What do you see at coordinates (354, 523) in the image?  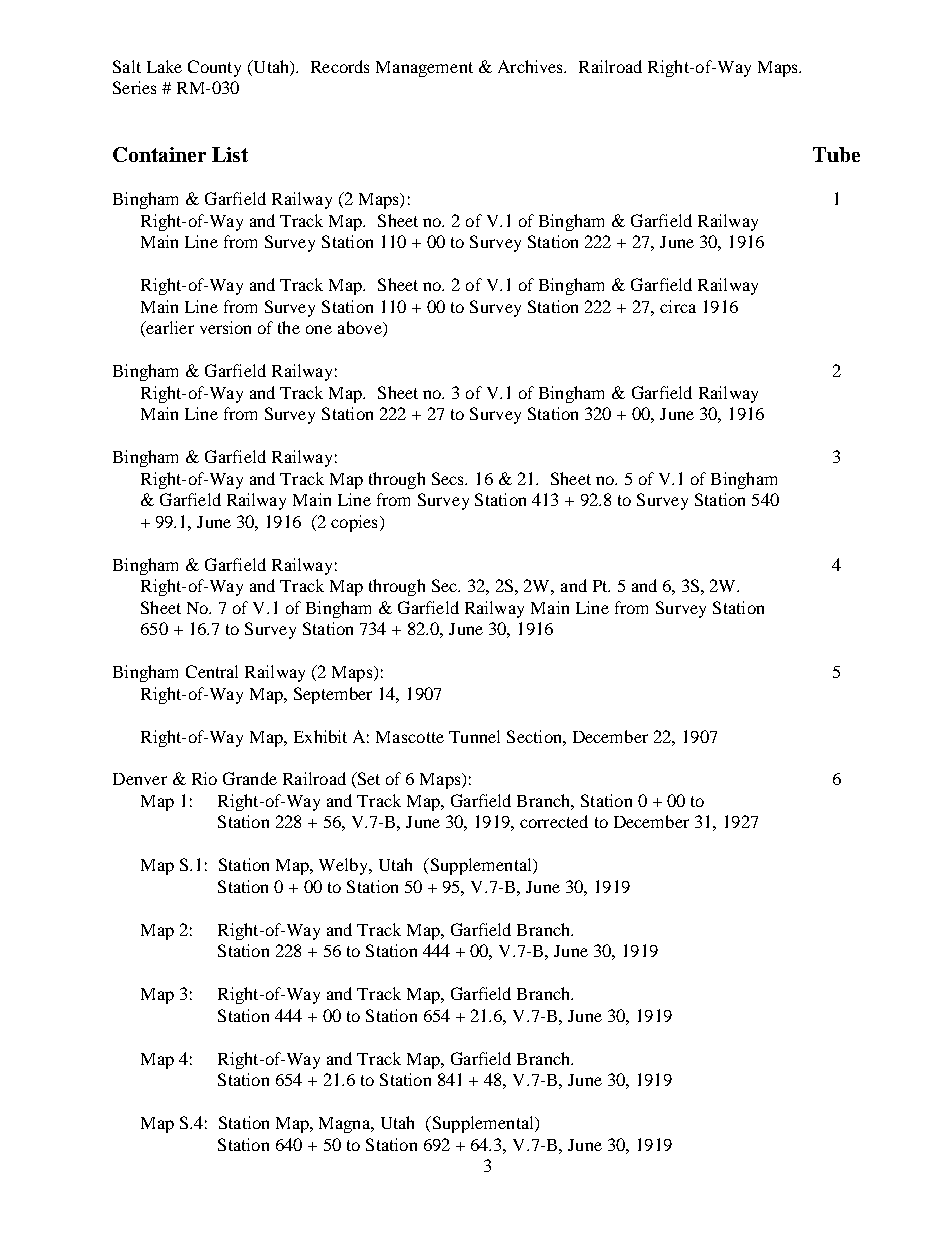 I see `copies` at bounding box center [354, 523].
